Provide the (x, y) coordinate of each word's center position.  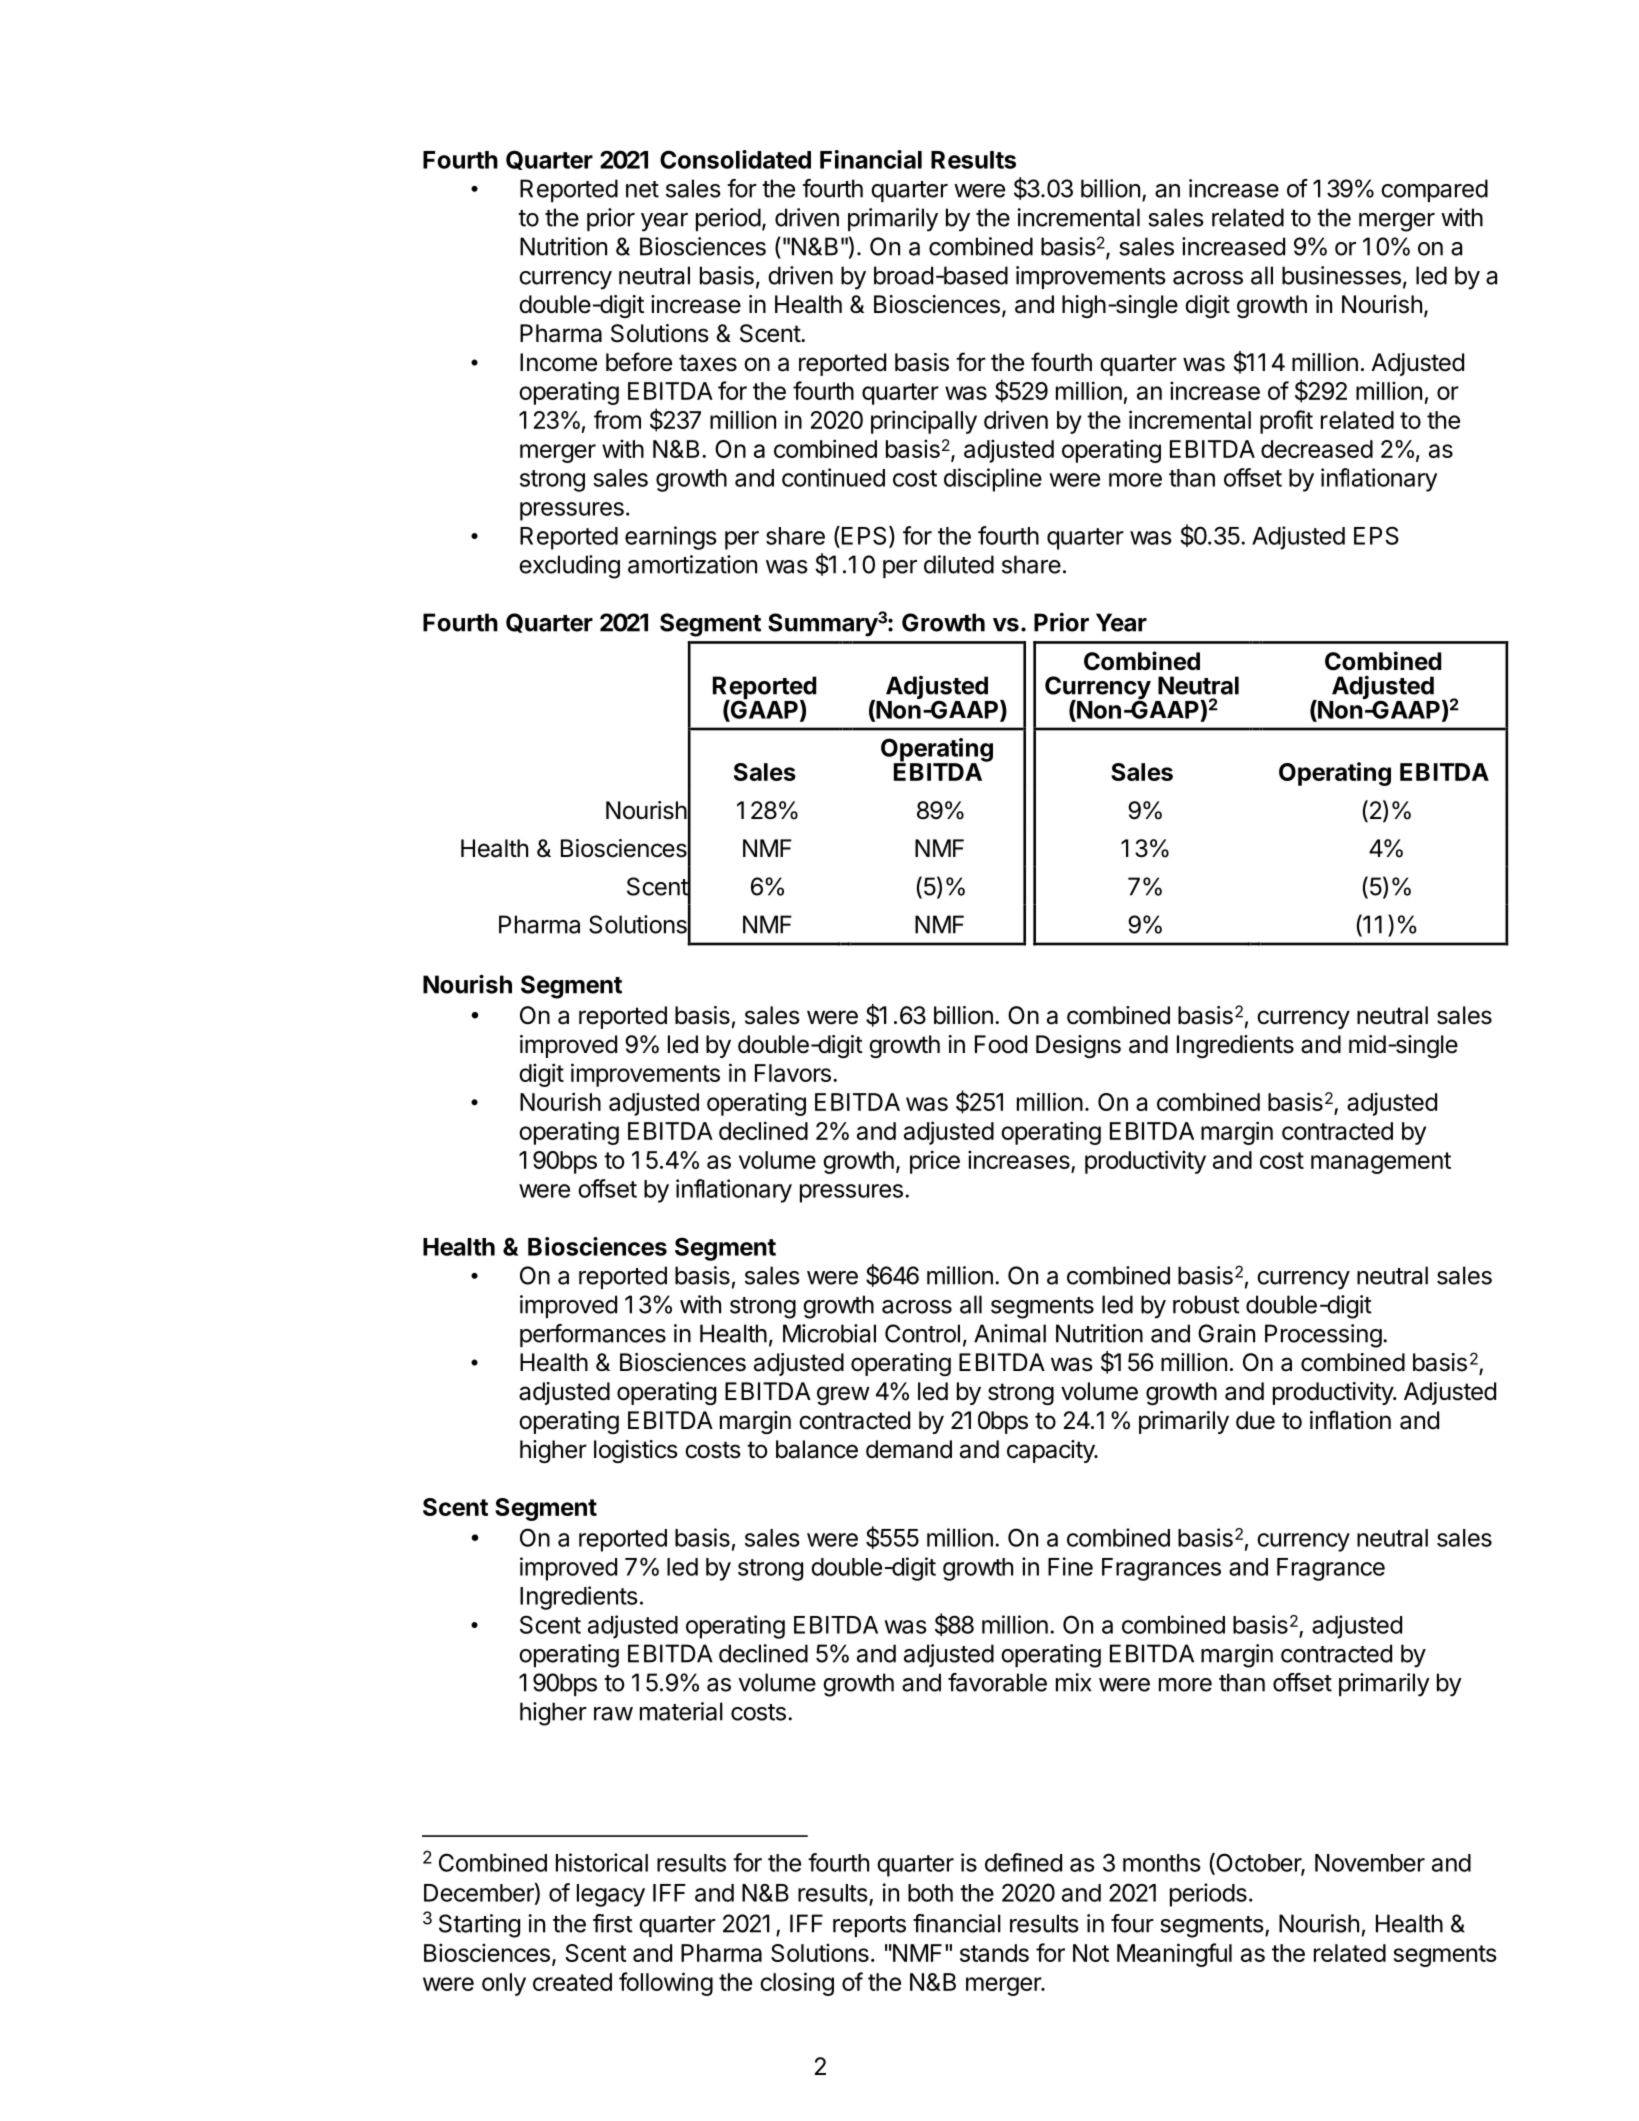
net (642, 189)
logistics (636, 1451)
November (1370, 1863)
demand (909, 1449)
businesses (1341, 275)
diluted (959, 564)
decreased (1317, 449)
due (1255, 1420)
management (1381, 1163)
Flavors (793, 1073)
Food (1001, 1044)
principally (924, 422)
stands (994, 1953)
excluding (569, 567)
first (613, 1923)
